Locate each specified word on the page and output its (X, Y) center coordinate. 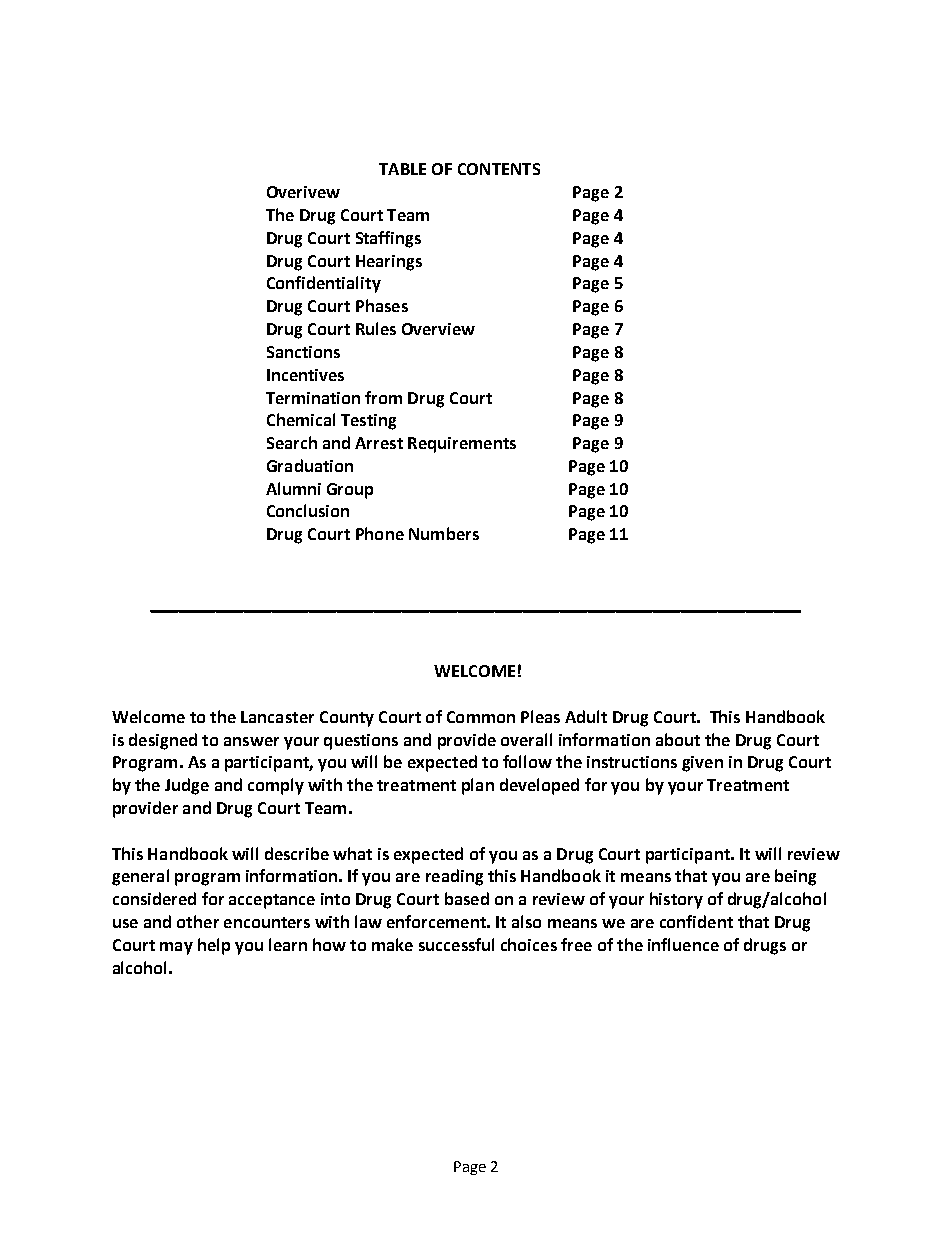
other (198, 921)
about (678, 739)
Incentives (305, 375)
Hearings (389, 263)
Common (481, 717)
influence (683, 944)
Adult (586, 716)
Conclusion (308, 510)
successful (456, 944)
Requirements (462, 445)
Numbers (444, 533)
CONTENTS (499, 169)
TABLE (402, 169)
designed (163, 741)
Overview (438, 329)
